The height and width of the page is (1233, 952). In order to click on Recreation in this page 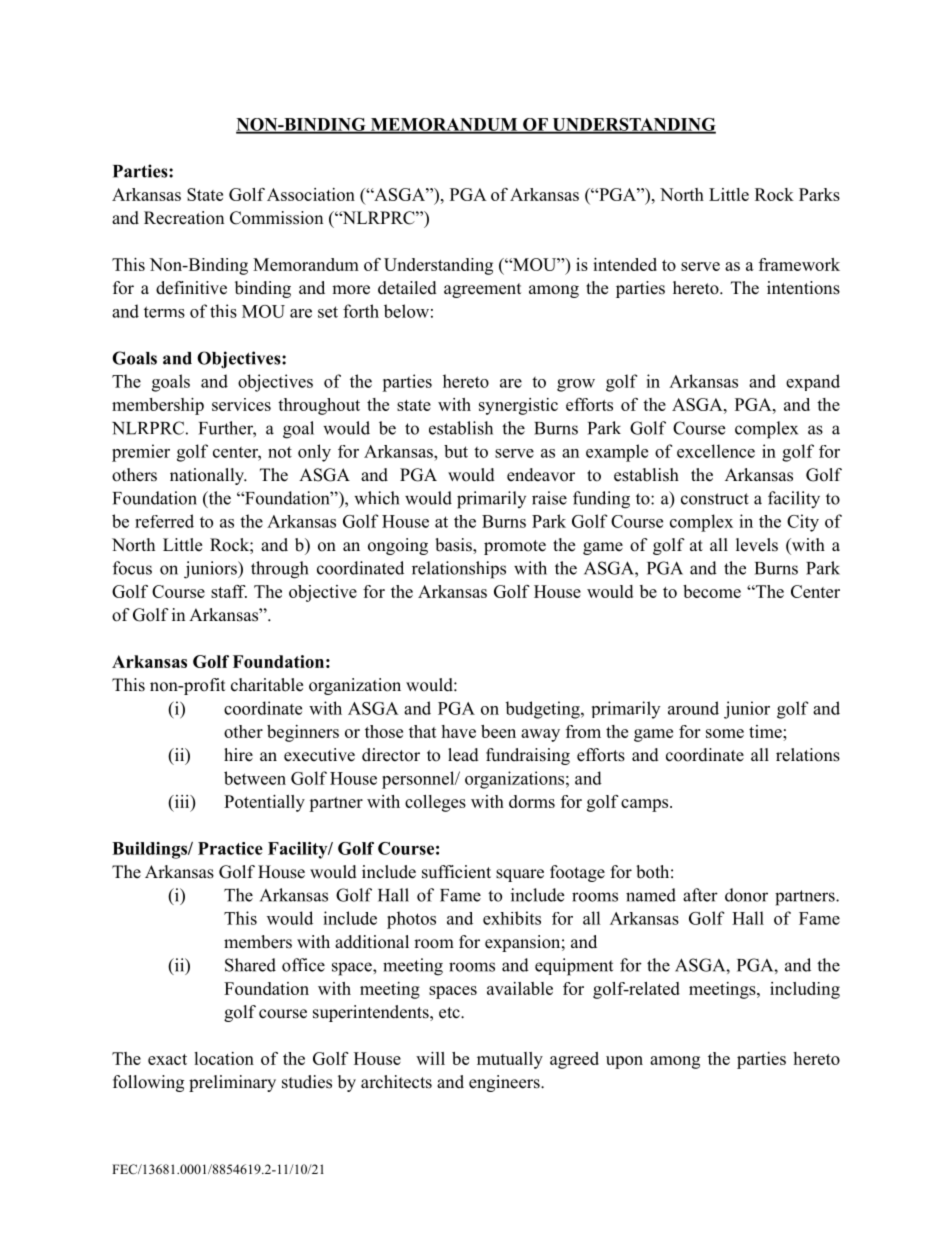, I will do `click(184, 218)`.
